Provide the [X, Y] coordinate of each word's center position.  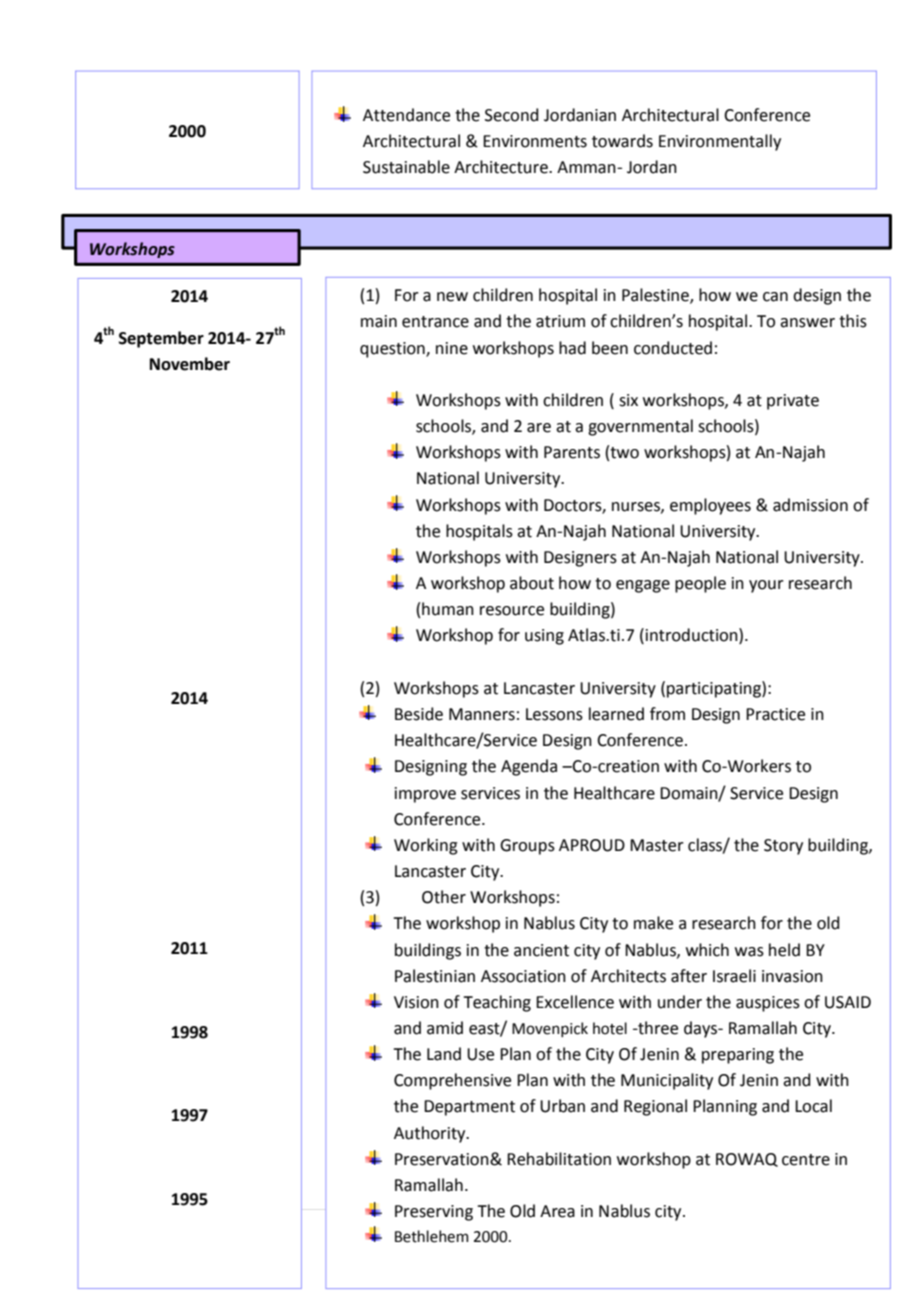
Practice [775, 714]
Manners [482, 714]
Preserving [434, 1213]
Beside [419, 714]
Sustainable [406, 167]
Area [557, 1211]
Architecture [502, 167]
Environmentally [720, 142]
